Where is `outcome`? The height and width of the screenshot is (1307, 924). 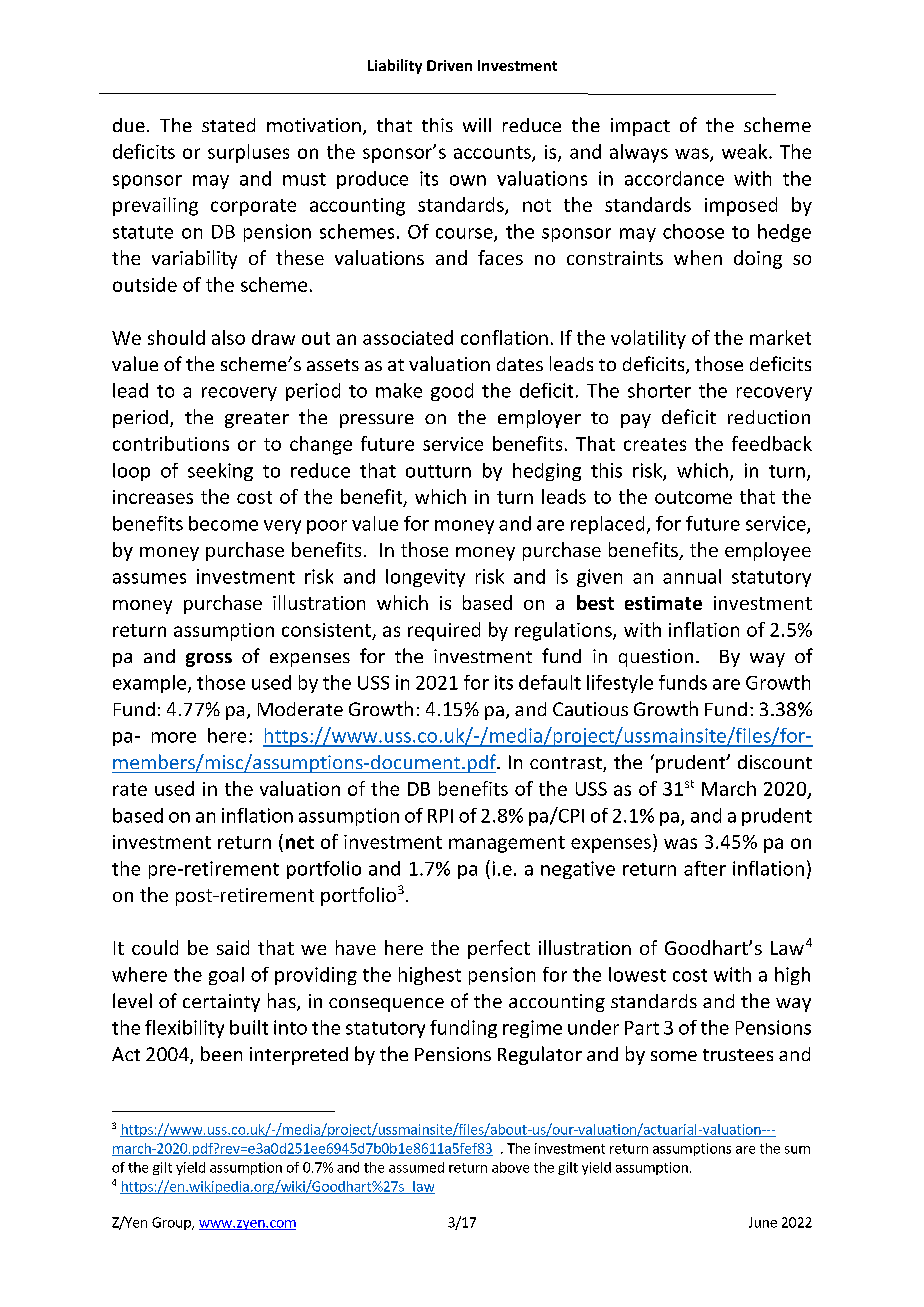
outcome is located at coordinates (693, 497).
